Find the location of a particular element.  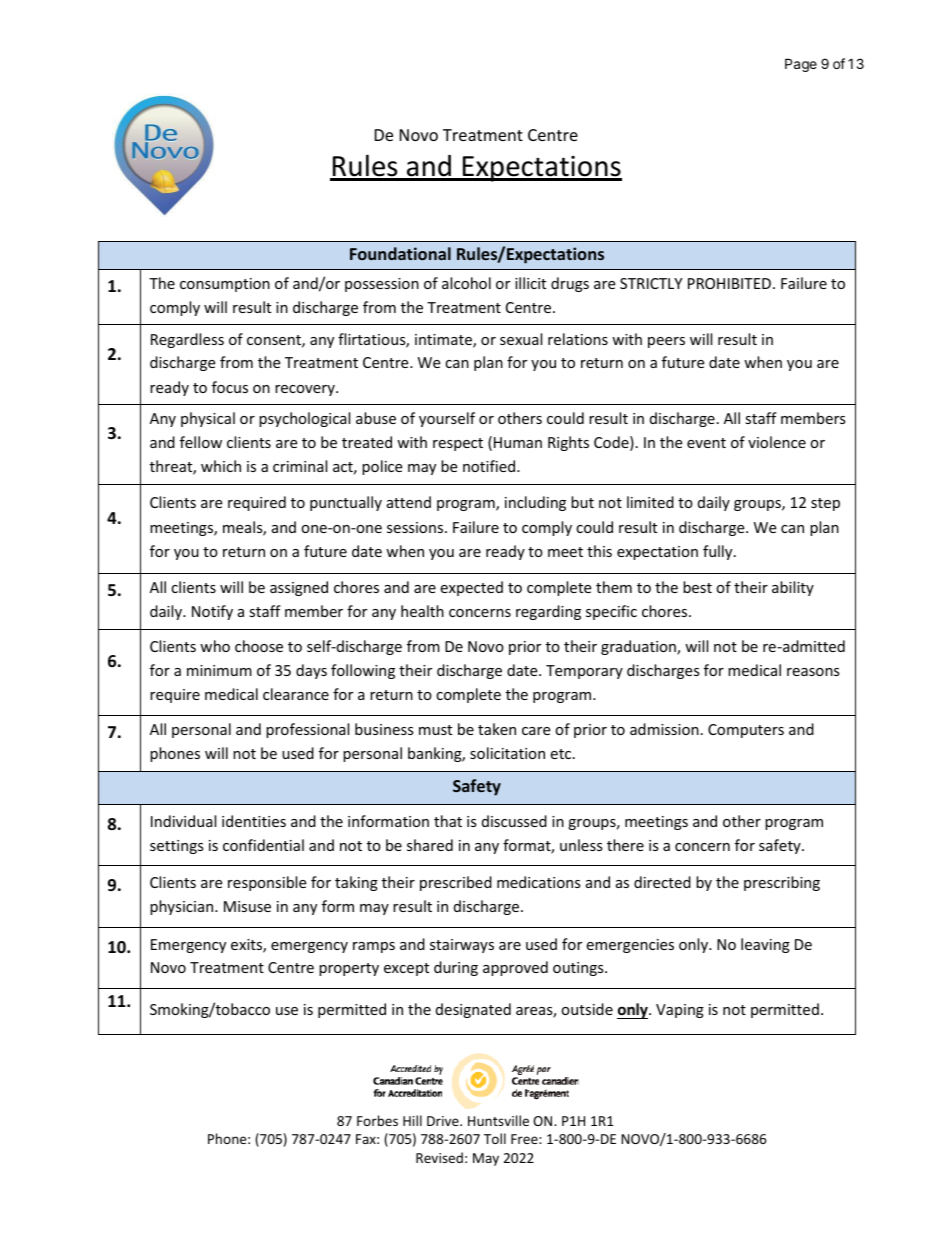

Foundational is located at coordinates (400, 253).
